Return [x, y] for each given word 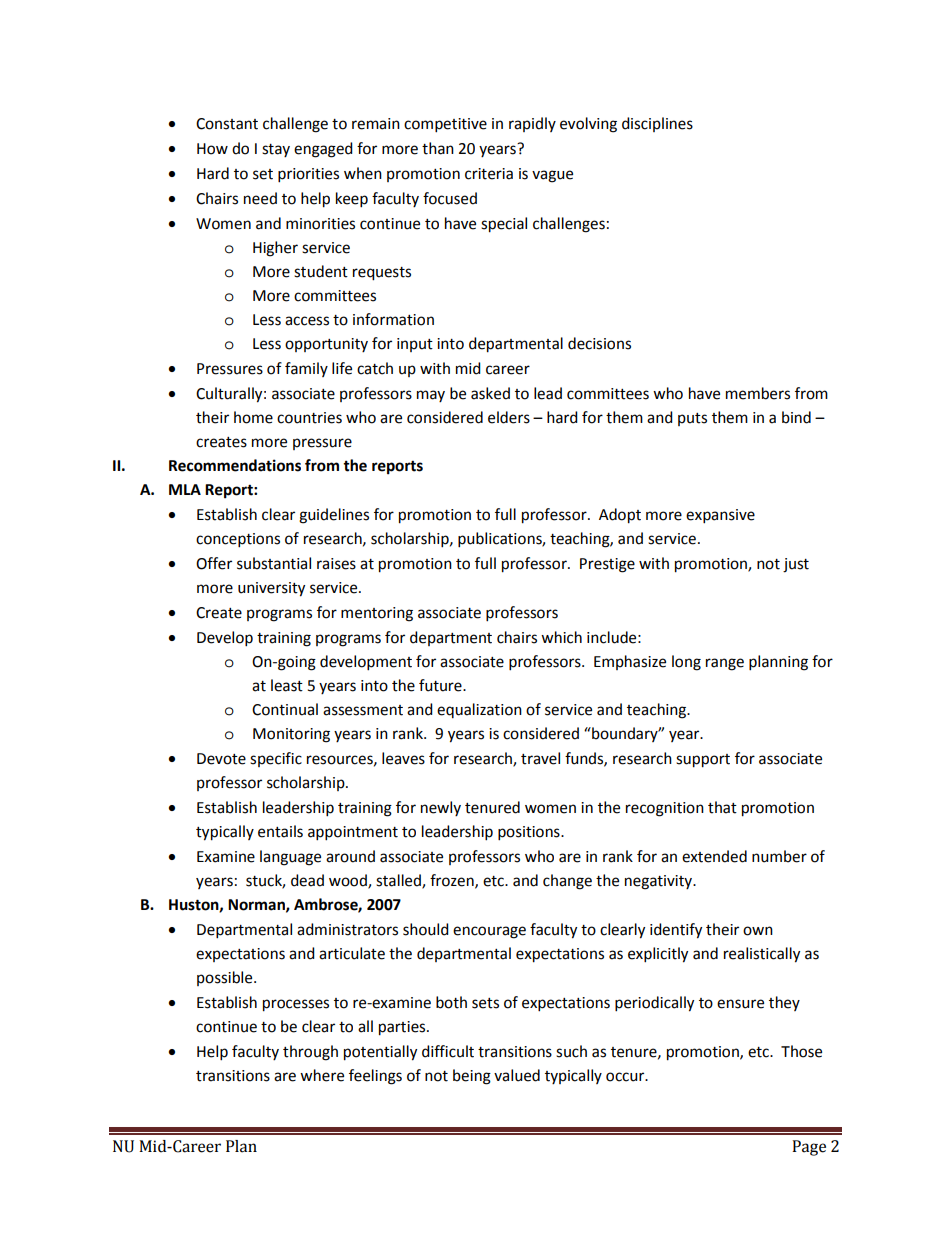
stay [276, 150]
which [561, 637]
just [796, 565]
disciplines [657, 124]
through [310, 1053]
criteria [489, 174]
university [271, 589]
